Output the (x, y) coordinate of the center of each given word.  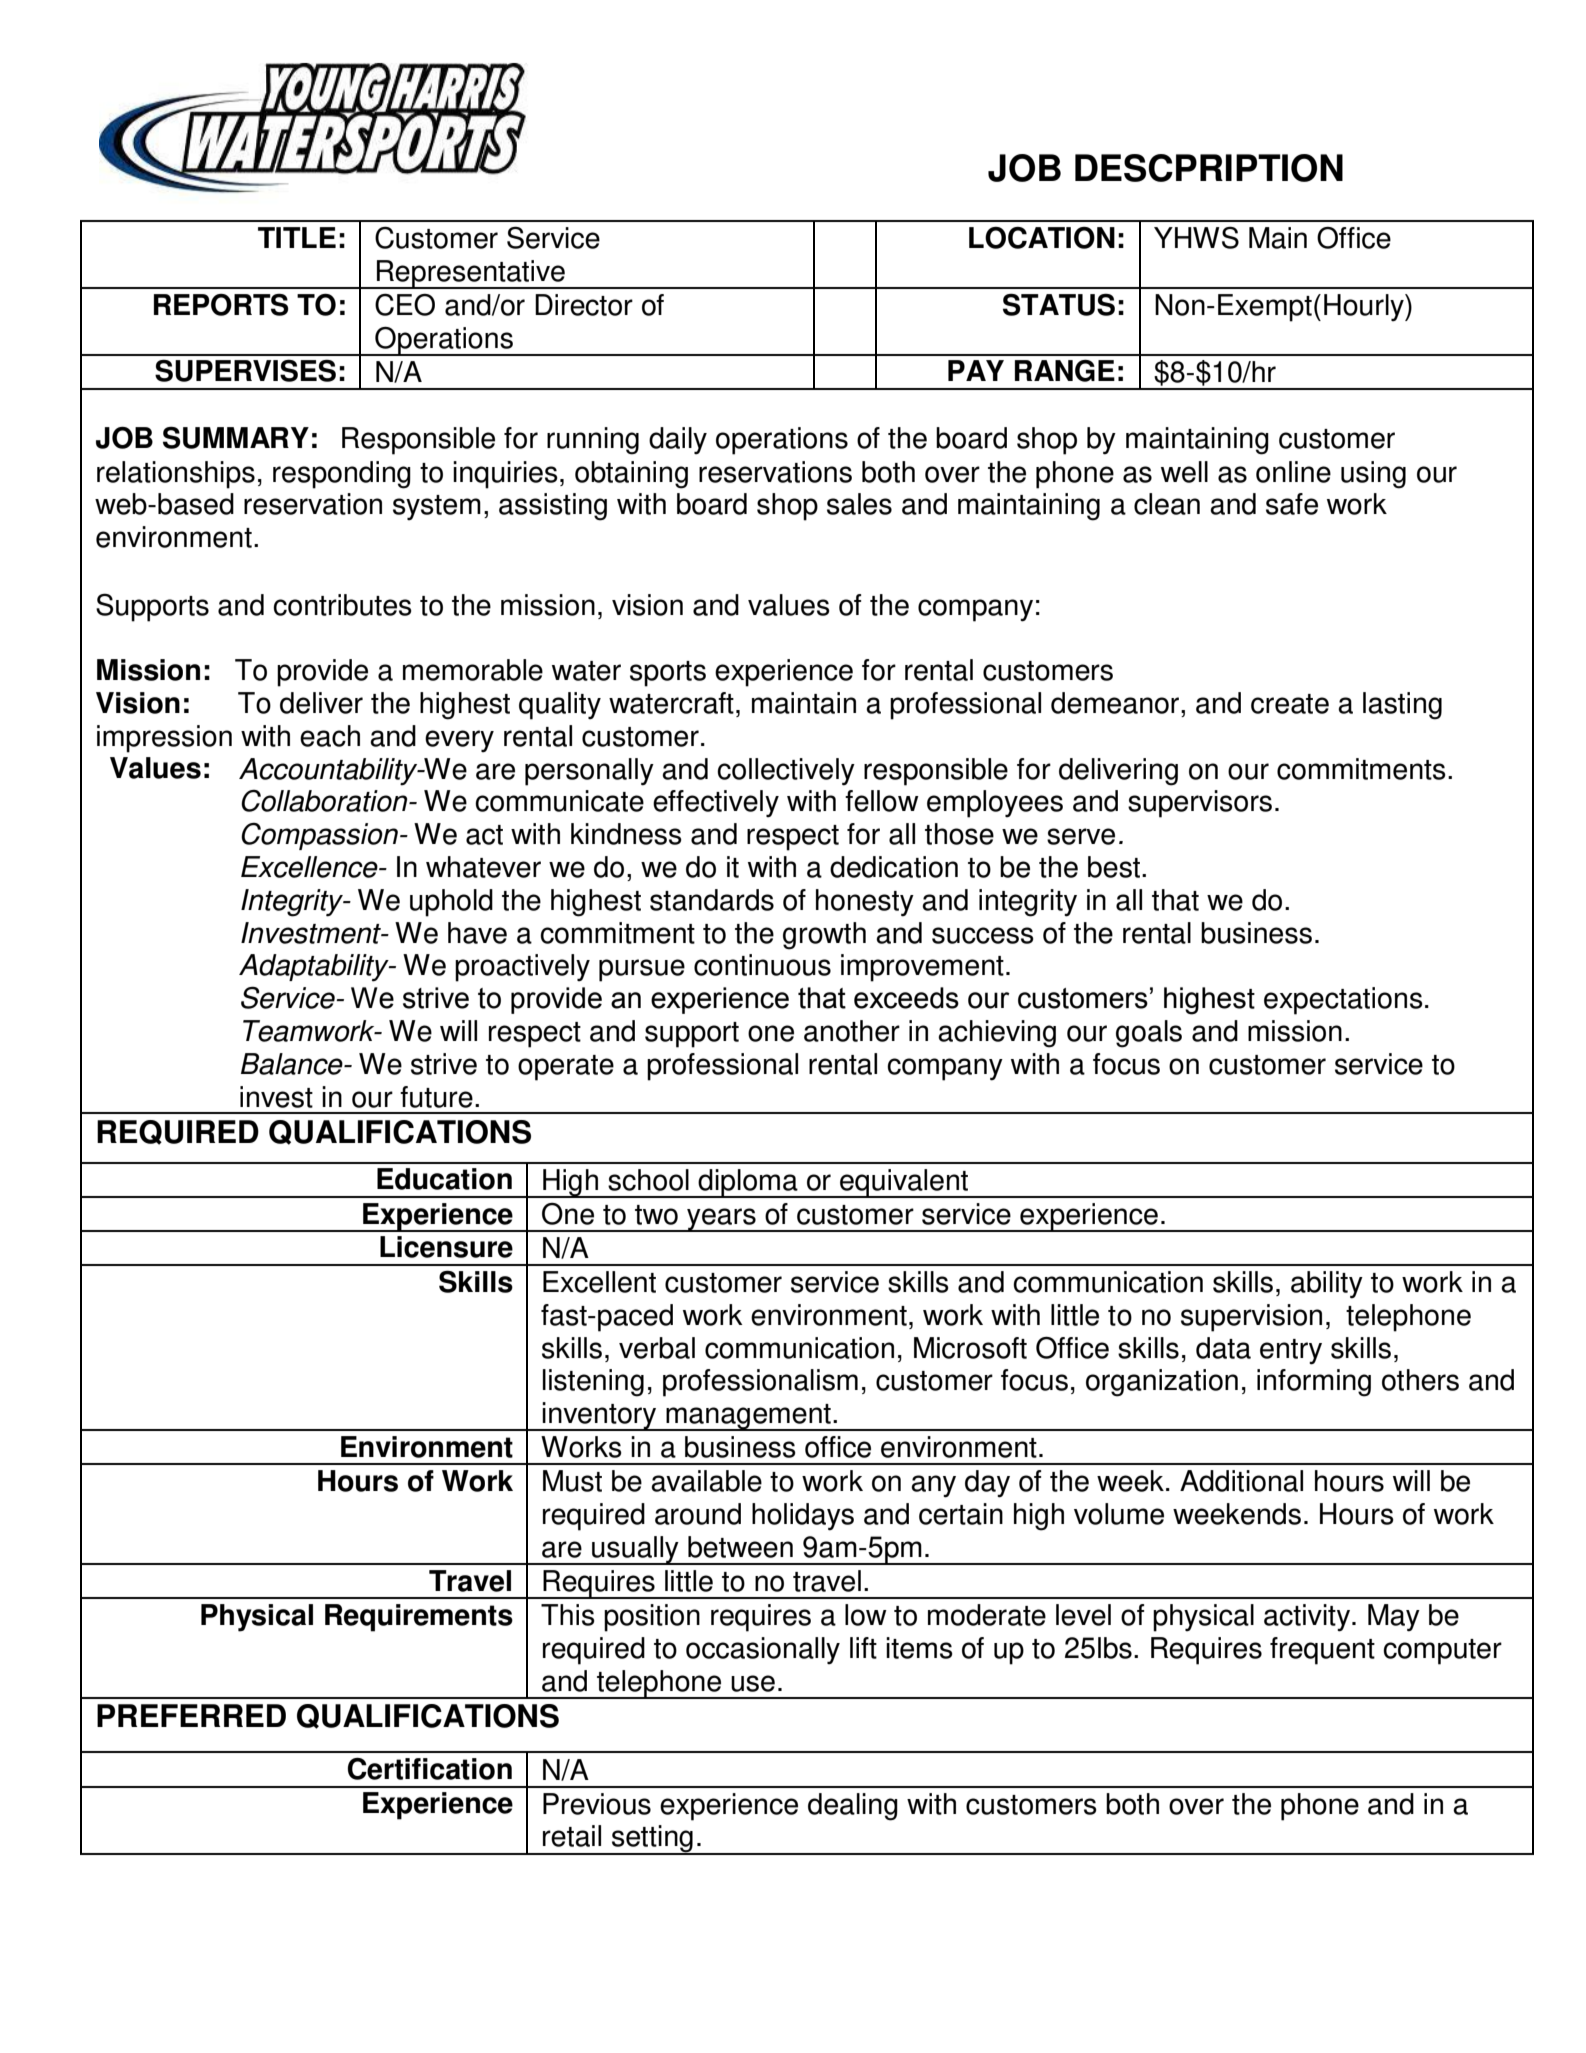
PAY (976, 370)
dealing (853, 1807)
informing (1314, 1383)
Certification (429, 1769)
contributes (342, 605)
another (852, 1031)
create (1290, 704)
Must (572, 1481)
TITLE (297, 237)
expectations (1343, 1001)
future (436, 1097)
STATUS (1059, 304)
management (748, 1417)
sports (668, 674)
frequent (1322, 1651)
